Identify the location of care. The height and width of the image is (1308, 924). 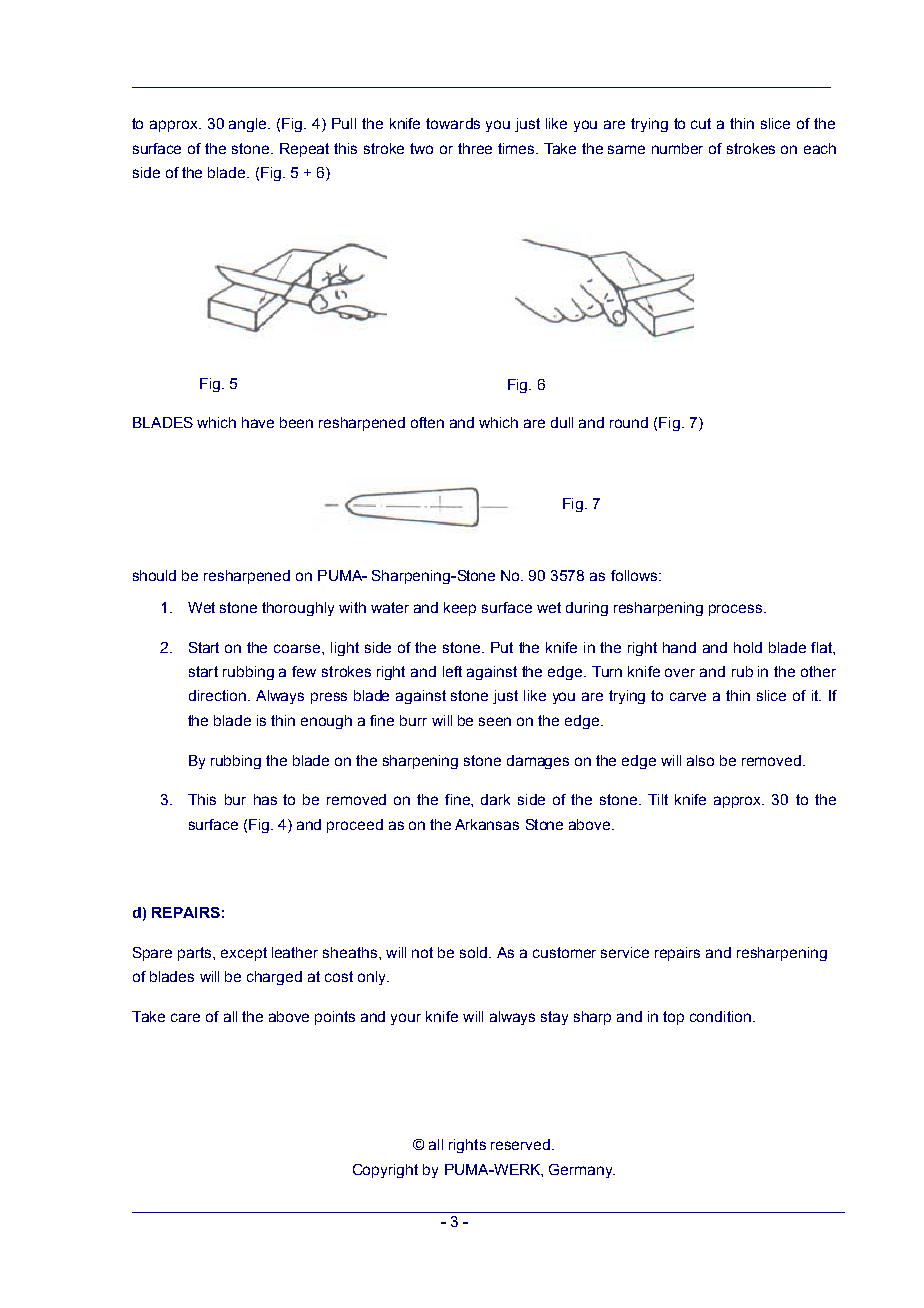
(185, 1017).
